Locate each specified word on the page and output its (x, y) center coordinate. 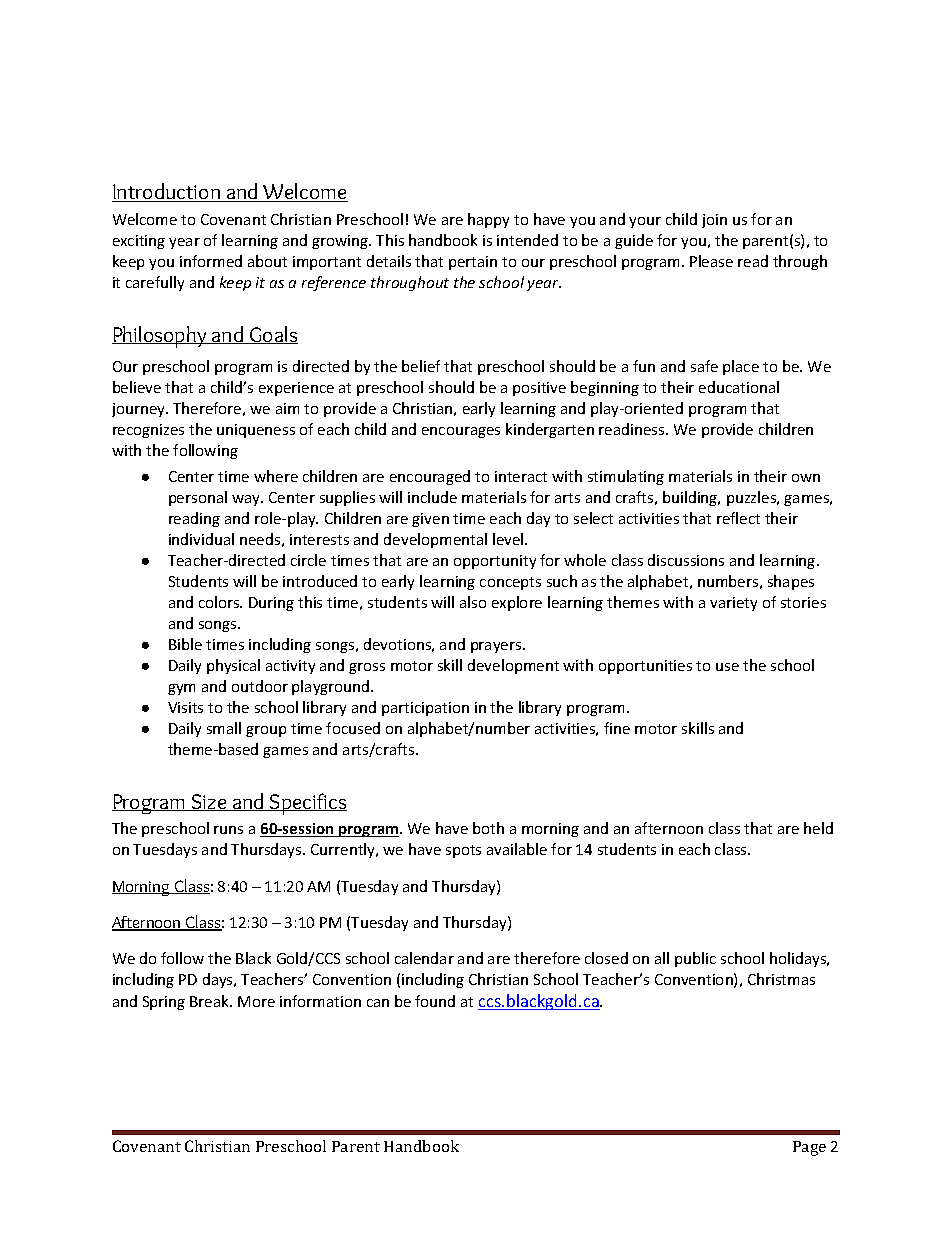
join (714, 221)
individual (201, 539)
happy (488, 220)
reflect (738, 518)
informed (211, 261)
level (509, 539)
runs (228, 830)
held (818, 828)
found (435, 1001)
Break (211, 1001)
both (488, 828)
